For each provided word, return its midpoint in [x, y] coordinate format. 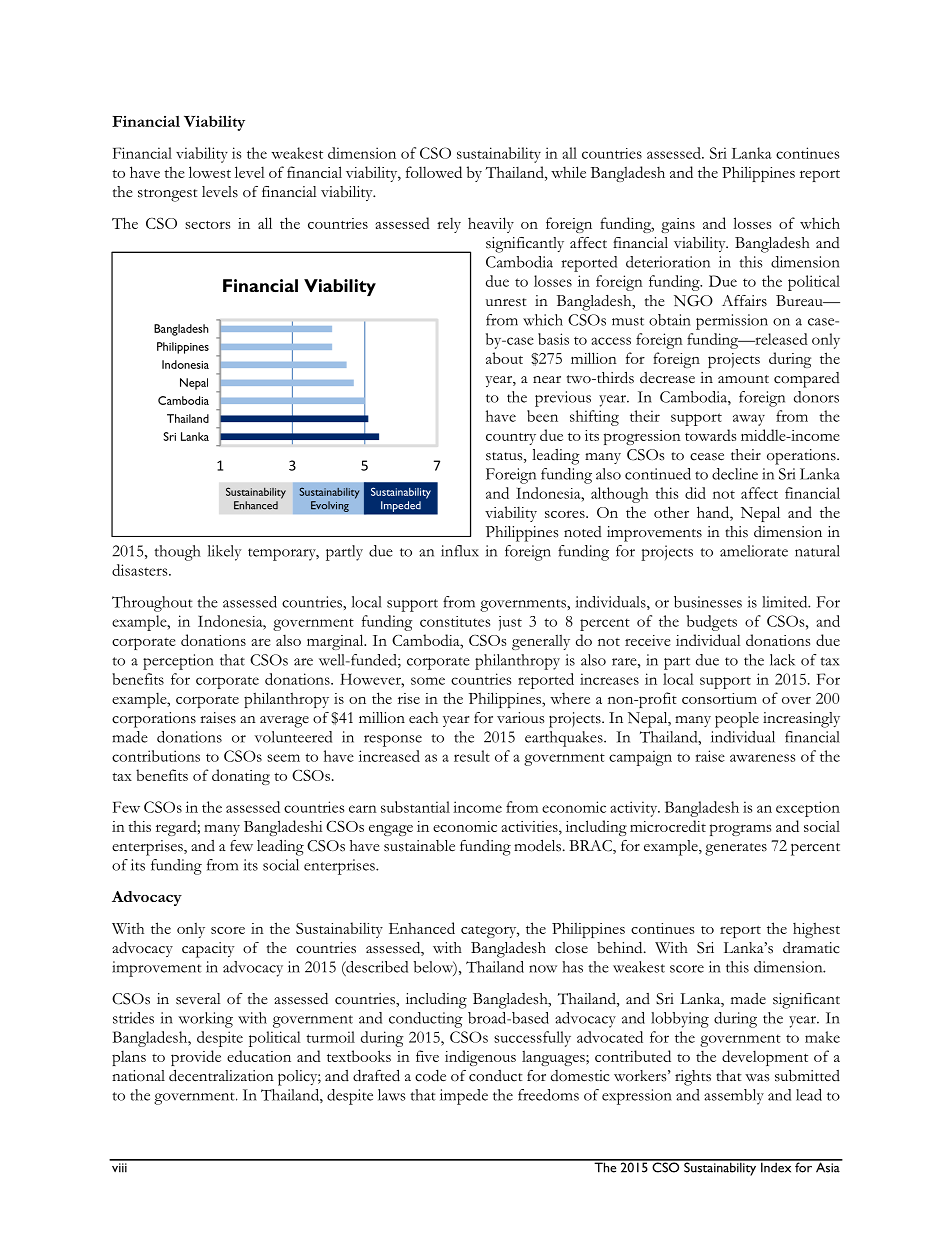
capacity [208, 950]
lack [782, 660]
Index [776, 1166]
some [428, 681]
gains [678, 225]
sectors [207, 225]
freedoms [548, 1095]
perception [178, 662]
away [749, 420]
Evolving [330, 506]
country [511, 439]
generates [736, 849]
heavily [491, 225]
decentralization [221, 1075]
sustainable [419, 846]
